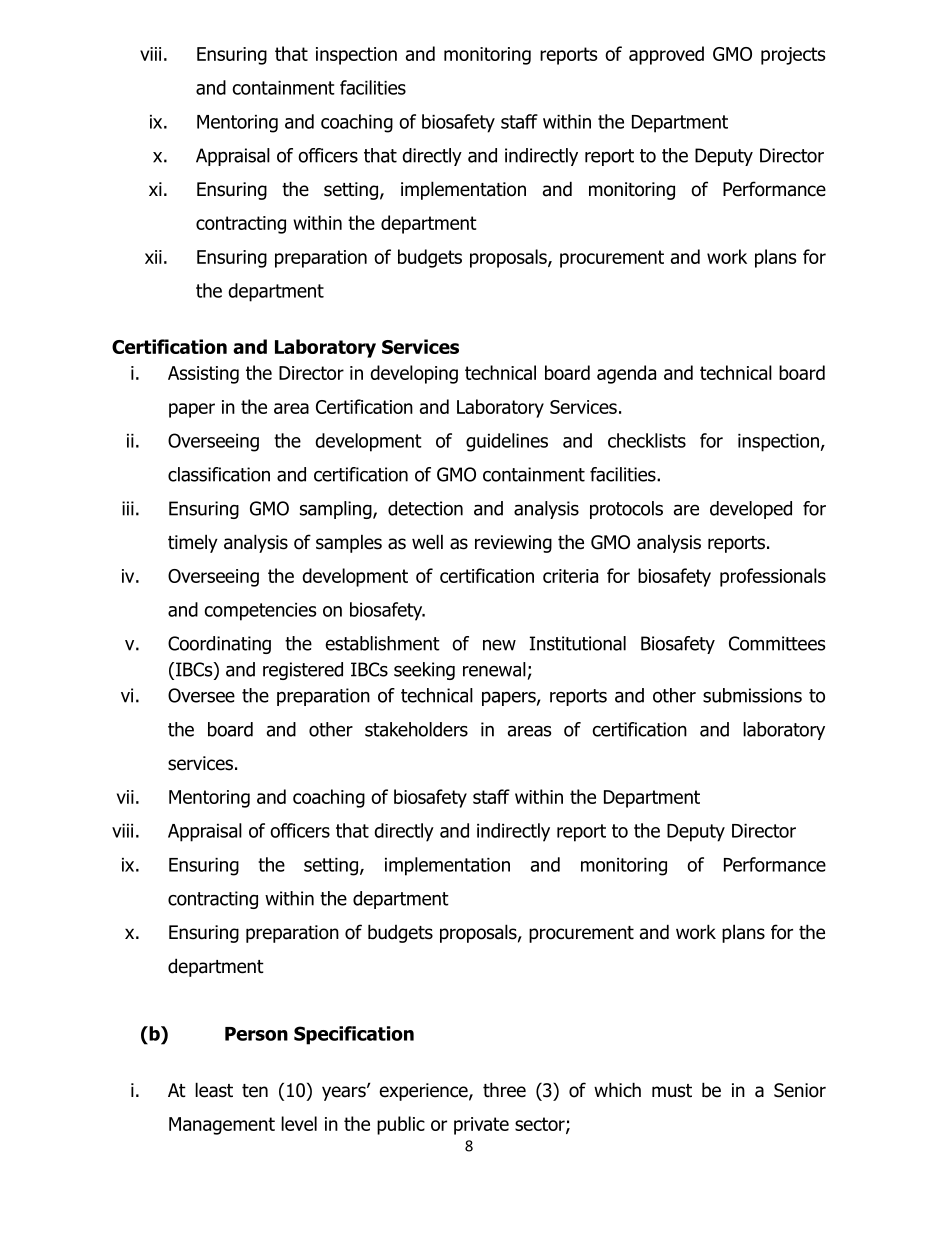  I want to click on submissions, so click(752, 695).
